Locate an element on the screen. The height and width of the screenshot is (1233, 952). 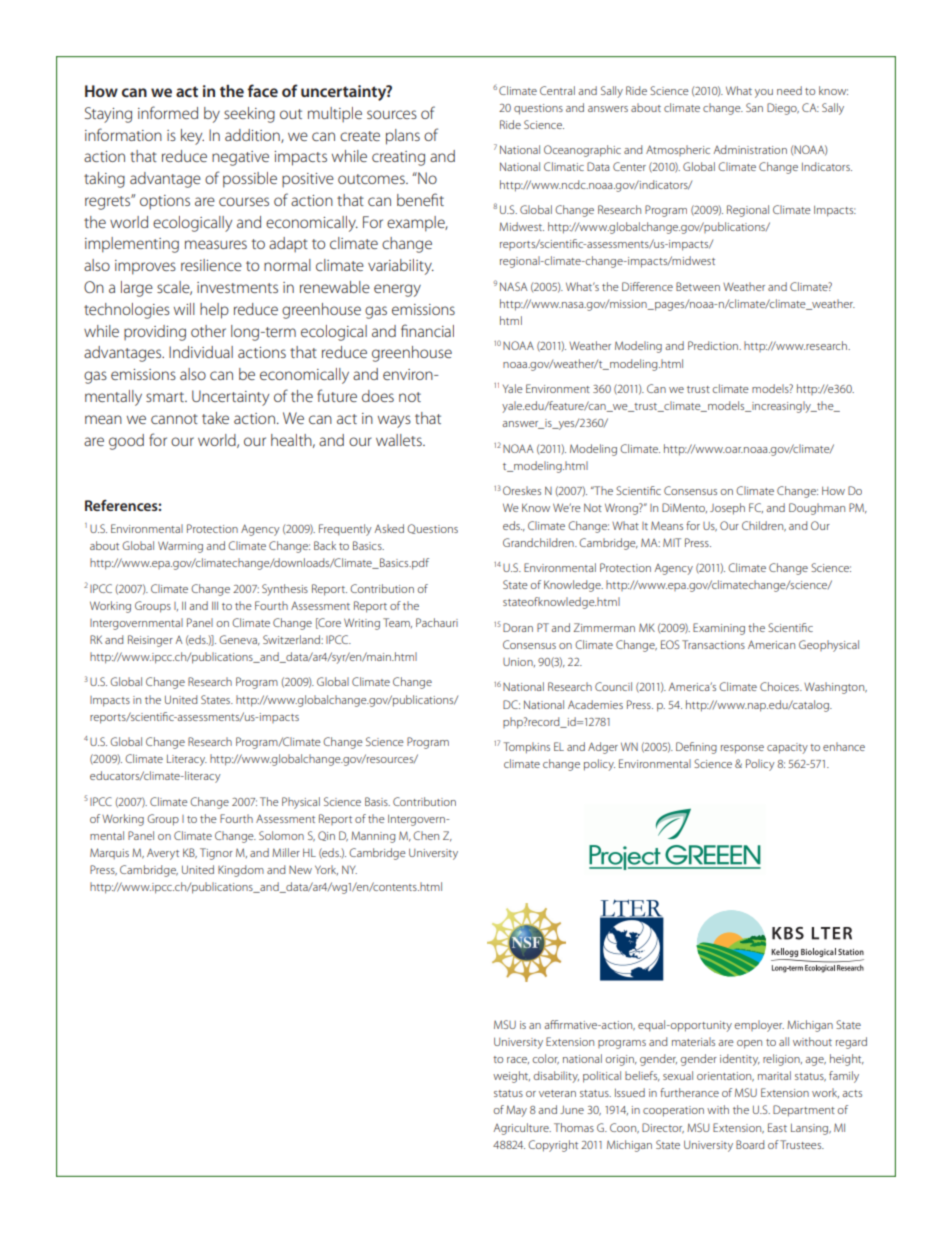
III is located at coordinates (215, 605).
